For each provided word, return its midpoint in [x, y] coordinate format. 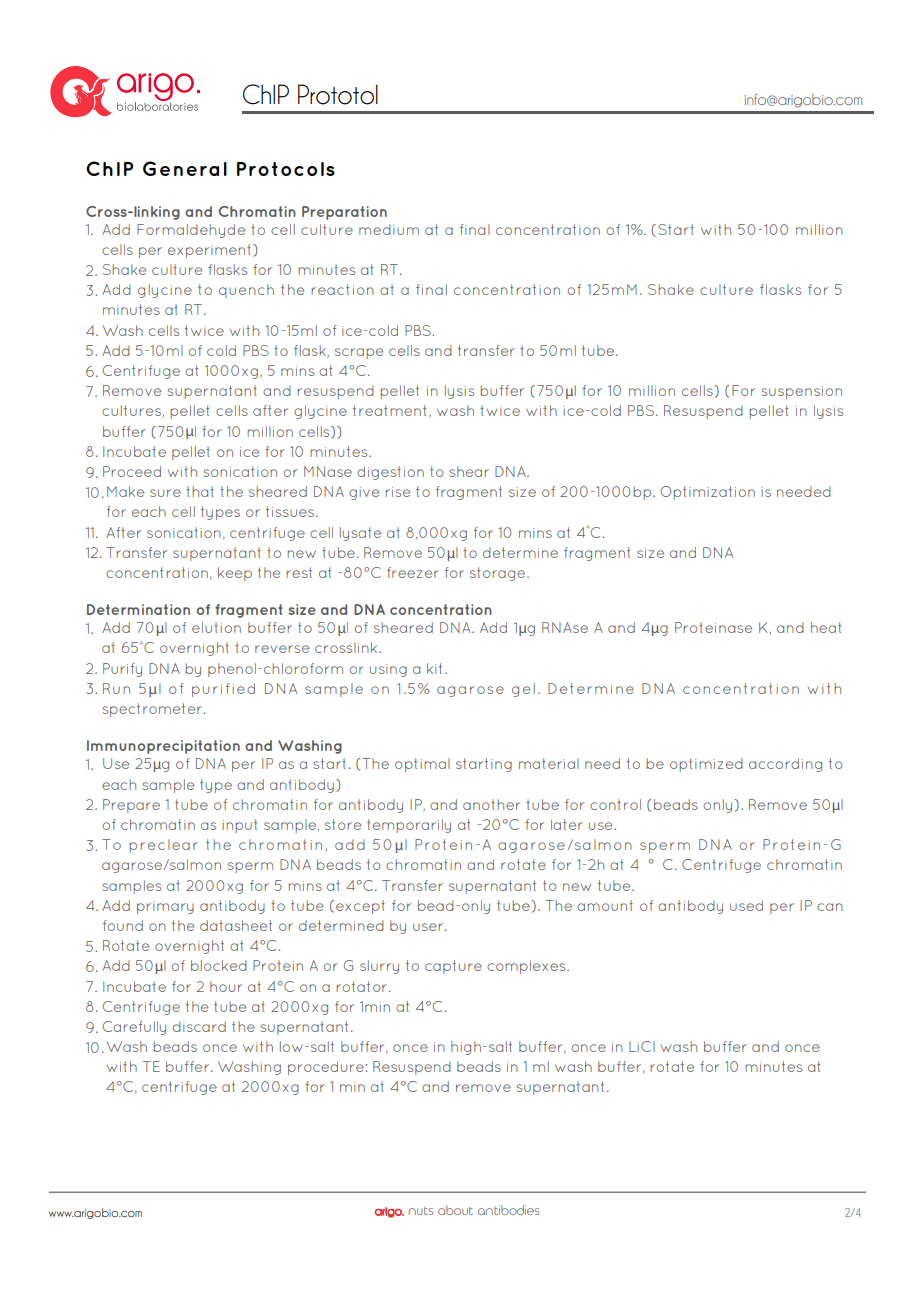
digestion [390, 473]
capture [453, 967]
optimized [706, 765]
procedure [326, 1068]
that [200, 491]
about [455, 1210]
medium [389, 229]
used [746, 905]
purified [223, 690]
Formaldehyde [191, 231]
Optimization [708, 493]
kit [434, 668]
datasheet [236, 925]
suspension [801, 392]
